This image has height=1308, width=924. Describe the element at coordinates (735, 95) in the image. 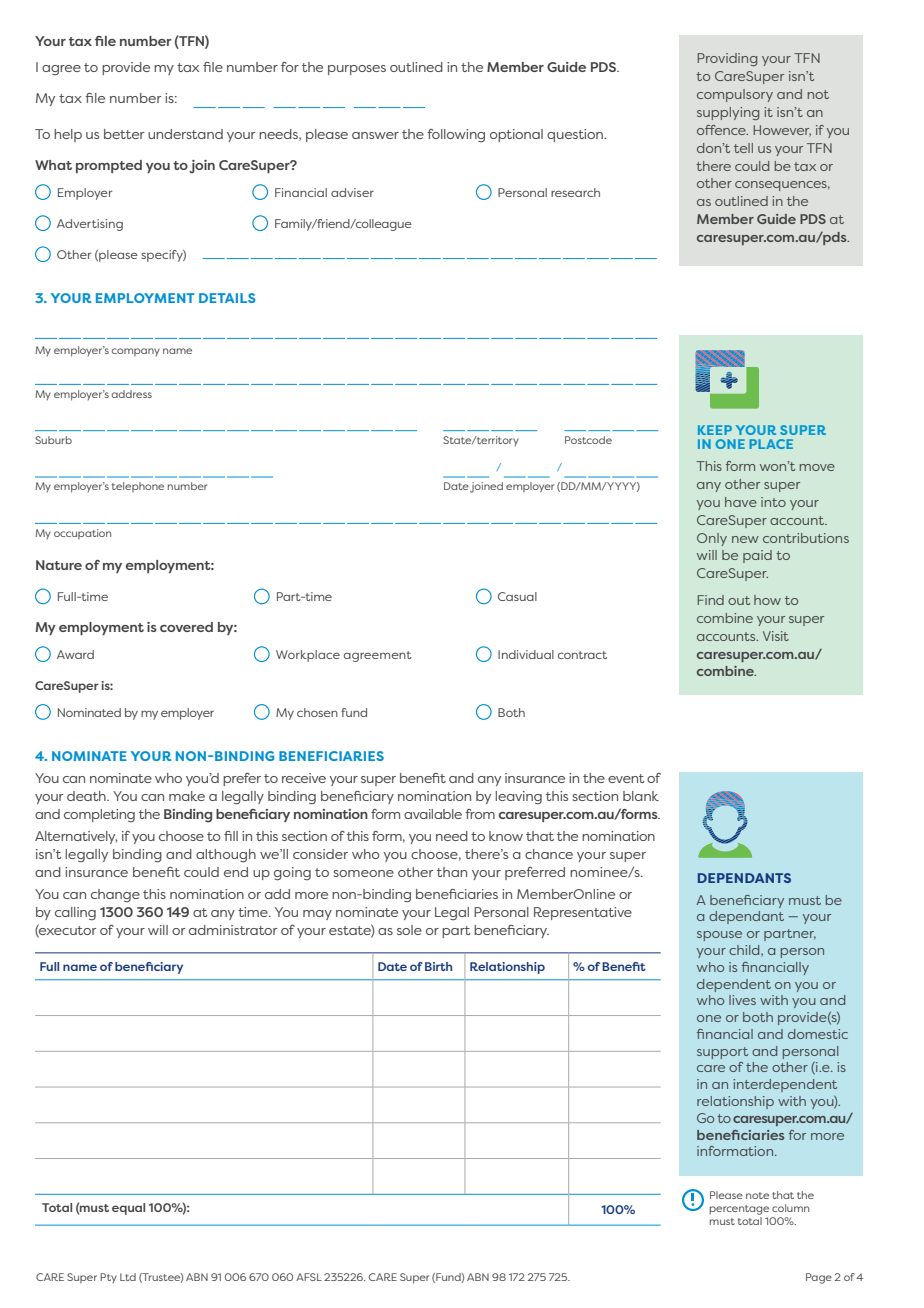

I see `compulsory` at that location.
